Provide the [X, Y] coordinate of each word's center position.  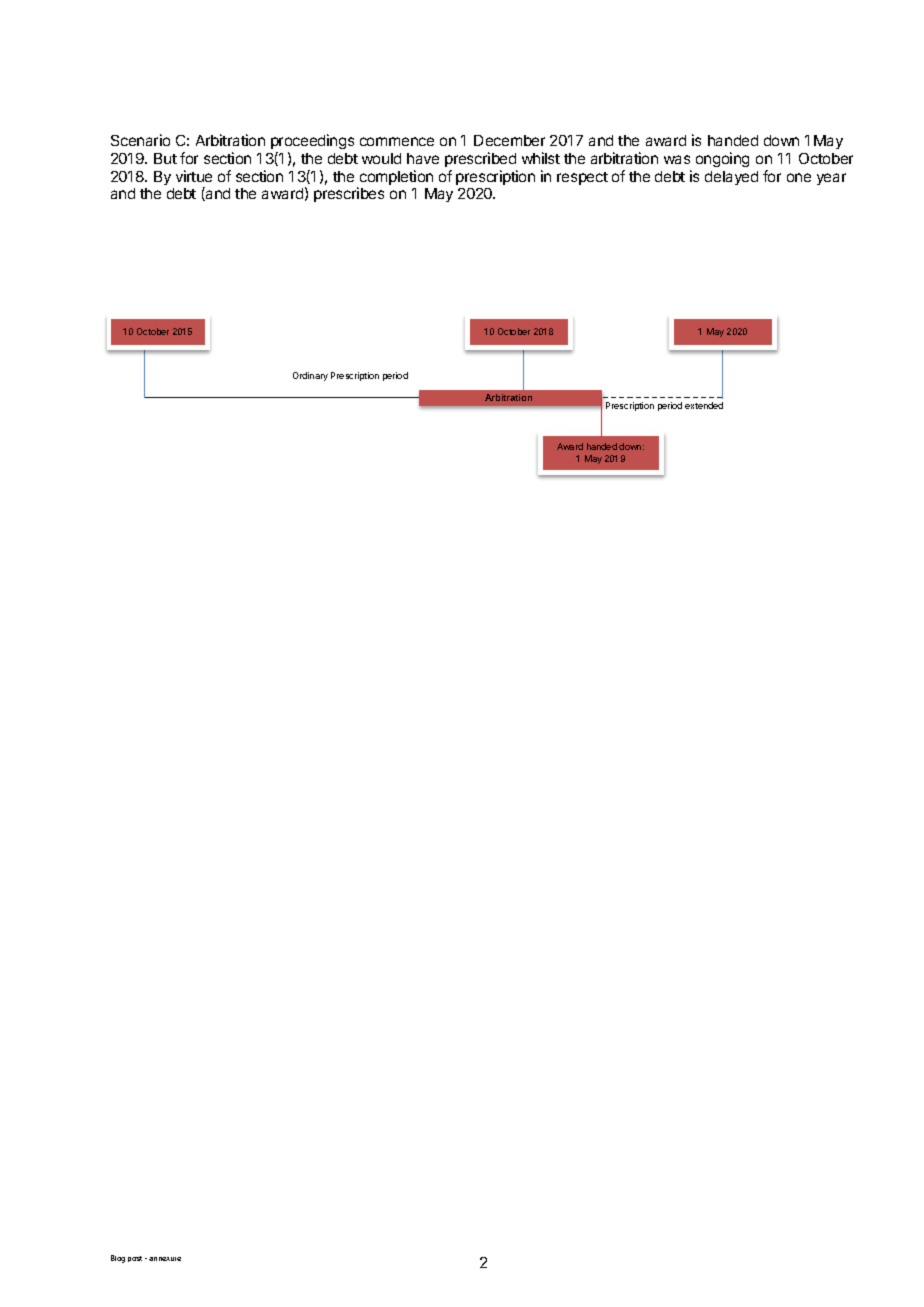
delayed [731, 178]
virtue [194, 176]
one [799, 177]
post [135, 1259]
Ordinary [310, 376]
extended [704, 405]
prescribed [480, 159]
